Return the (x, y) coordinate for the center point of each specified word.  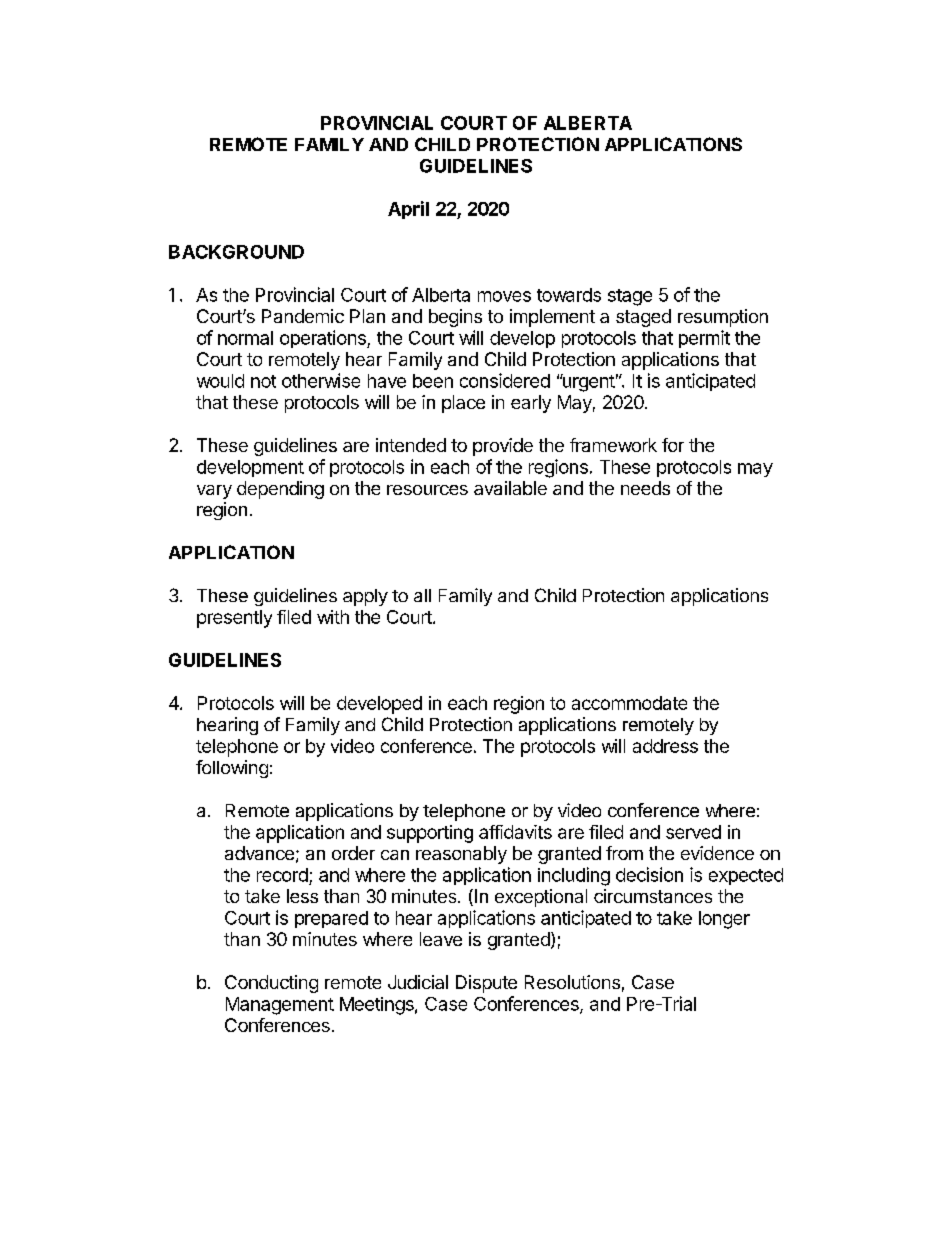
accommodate (629, 703)
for (673, 445)
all (422, 595)
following (232, 769)
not (263, 381)
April (408, 210)
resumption (723, 318)
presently (234, 619)
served (693, 832)
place (463, 404)
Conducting (271, 984)
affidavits (515, 832)
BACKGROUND (236, 252)
